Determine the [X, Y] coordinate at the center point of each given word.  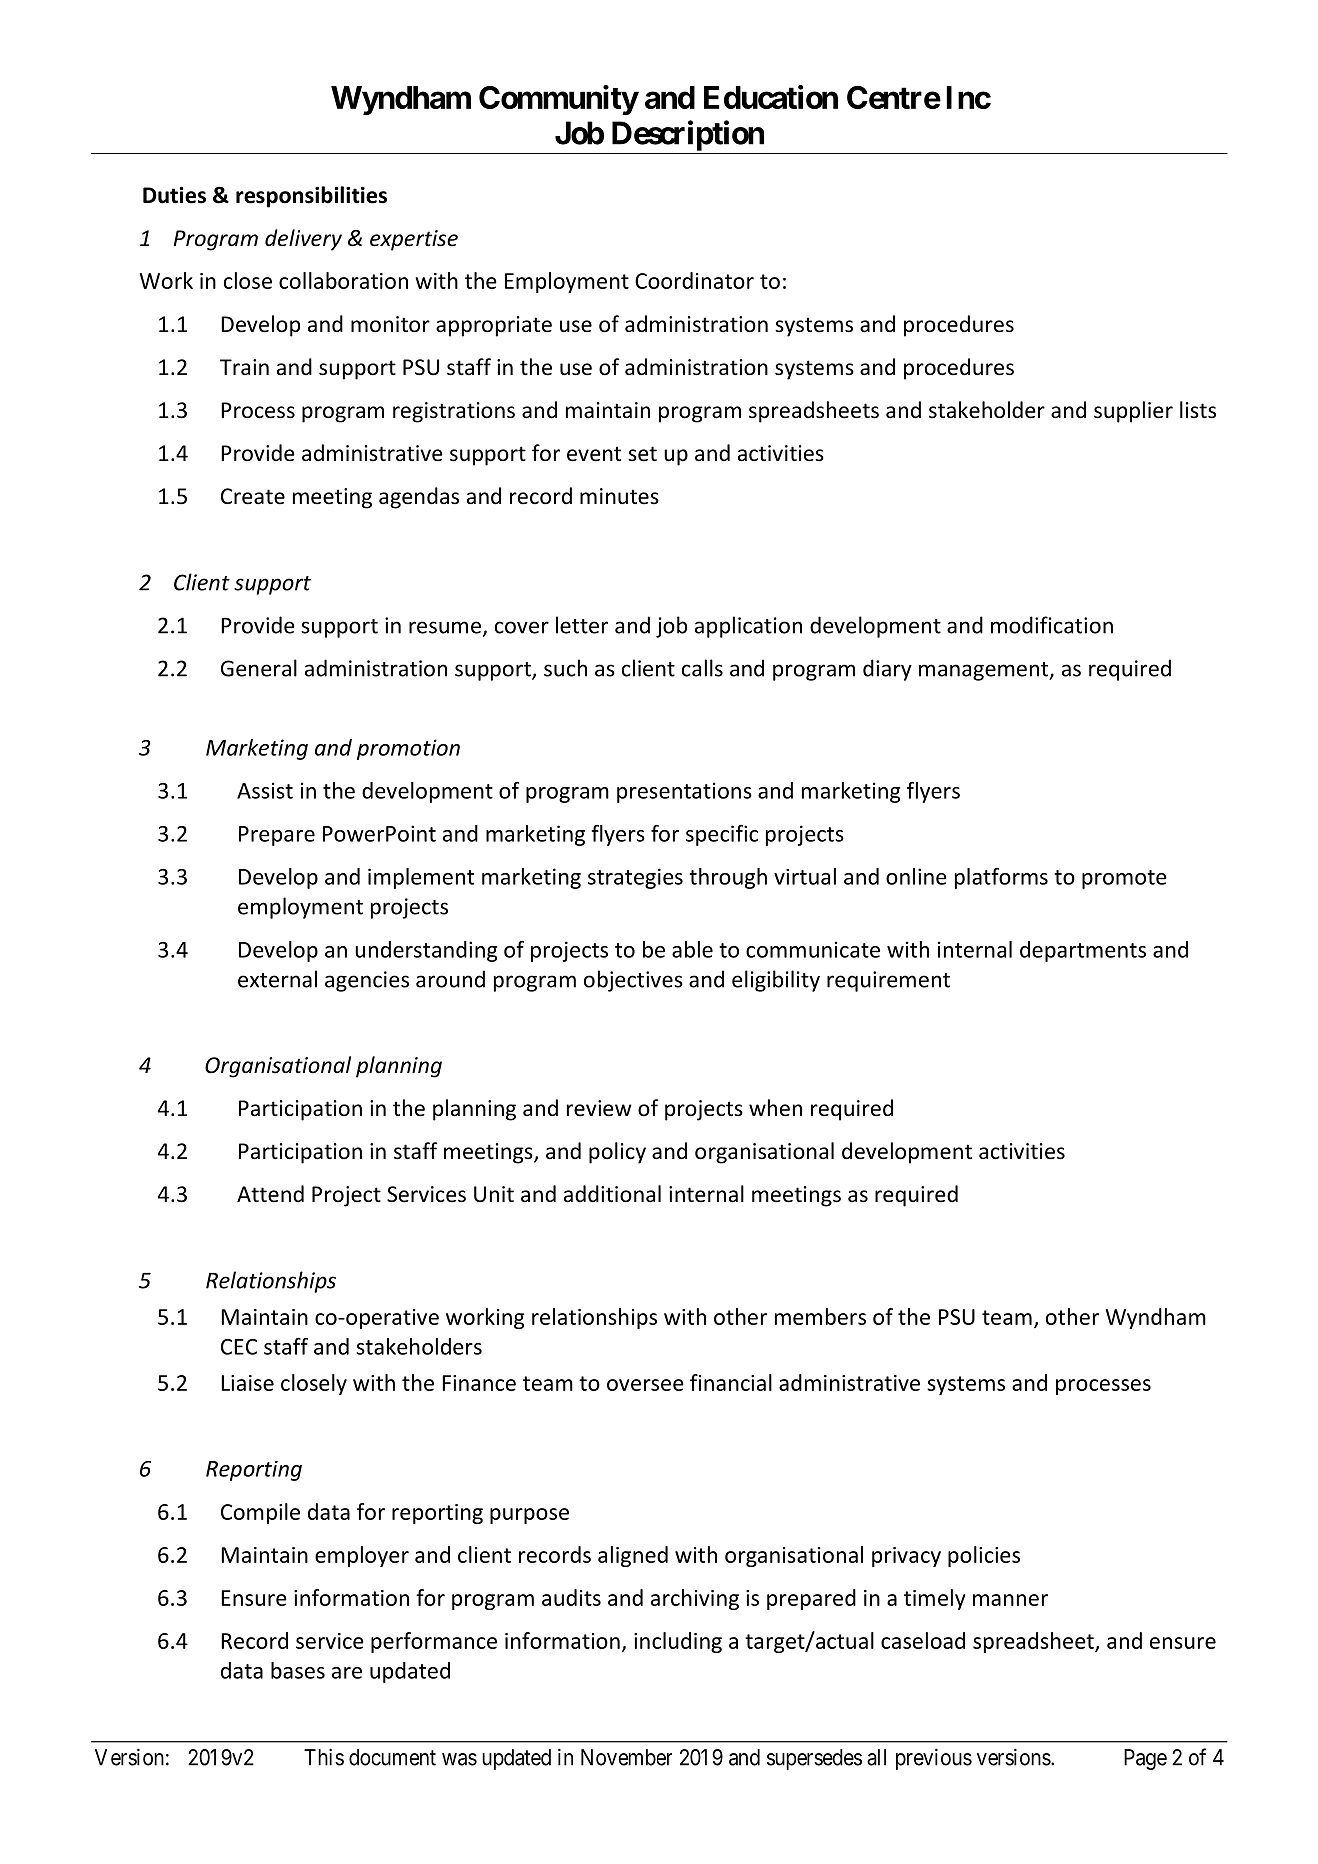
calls [702, 668]
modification [1052, 625]
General [259, 668]
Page [1145, 1759]
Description [688, 135]
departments [1083, 951]
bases [298, 1670]
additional [612, 1194]
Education [771, 97]
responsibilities [311, 197]
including [678, 1642]
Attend [270, 1194]
